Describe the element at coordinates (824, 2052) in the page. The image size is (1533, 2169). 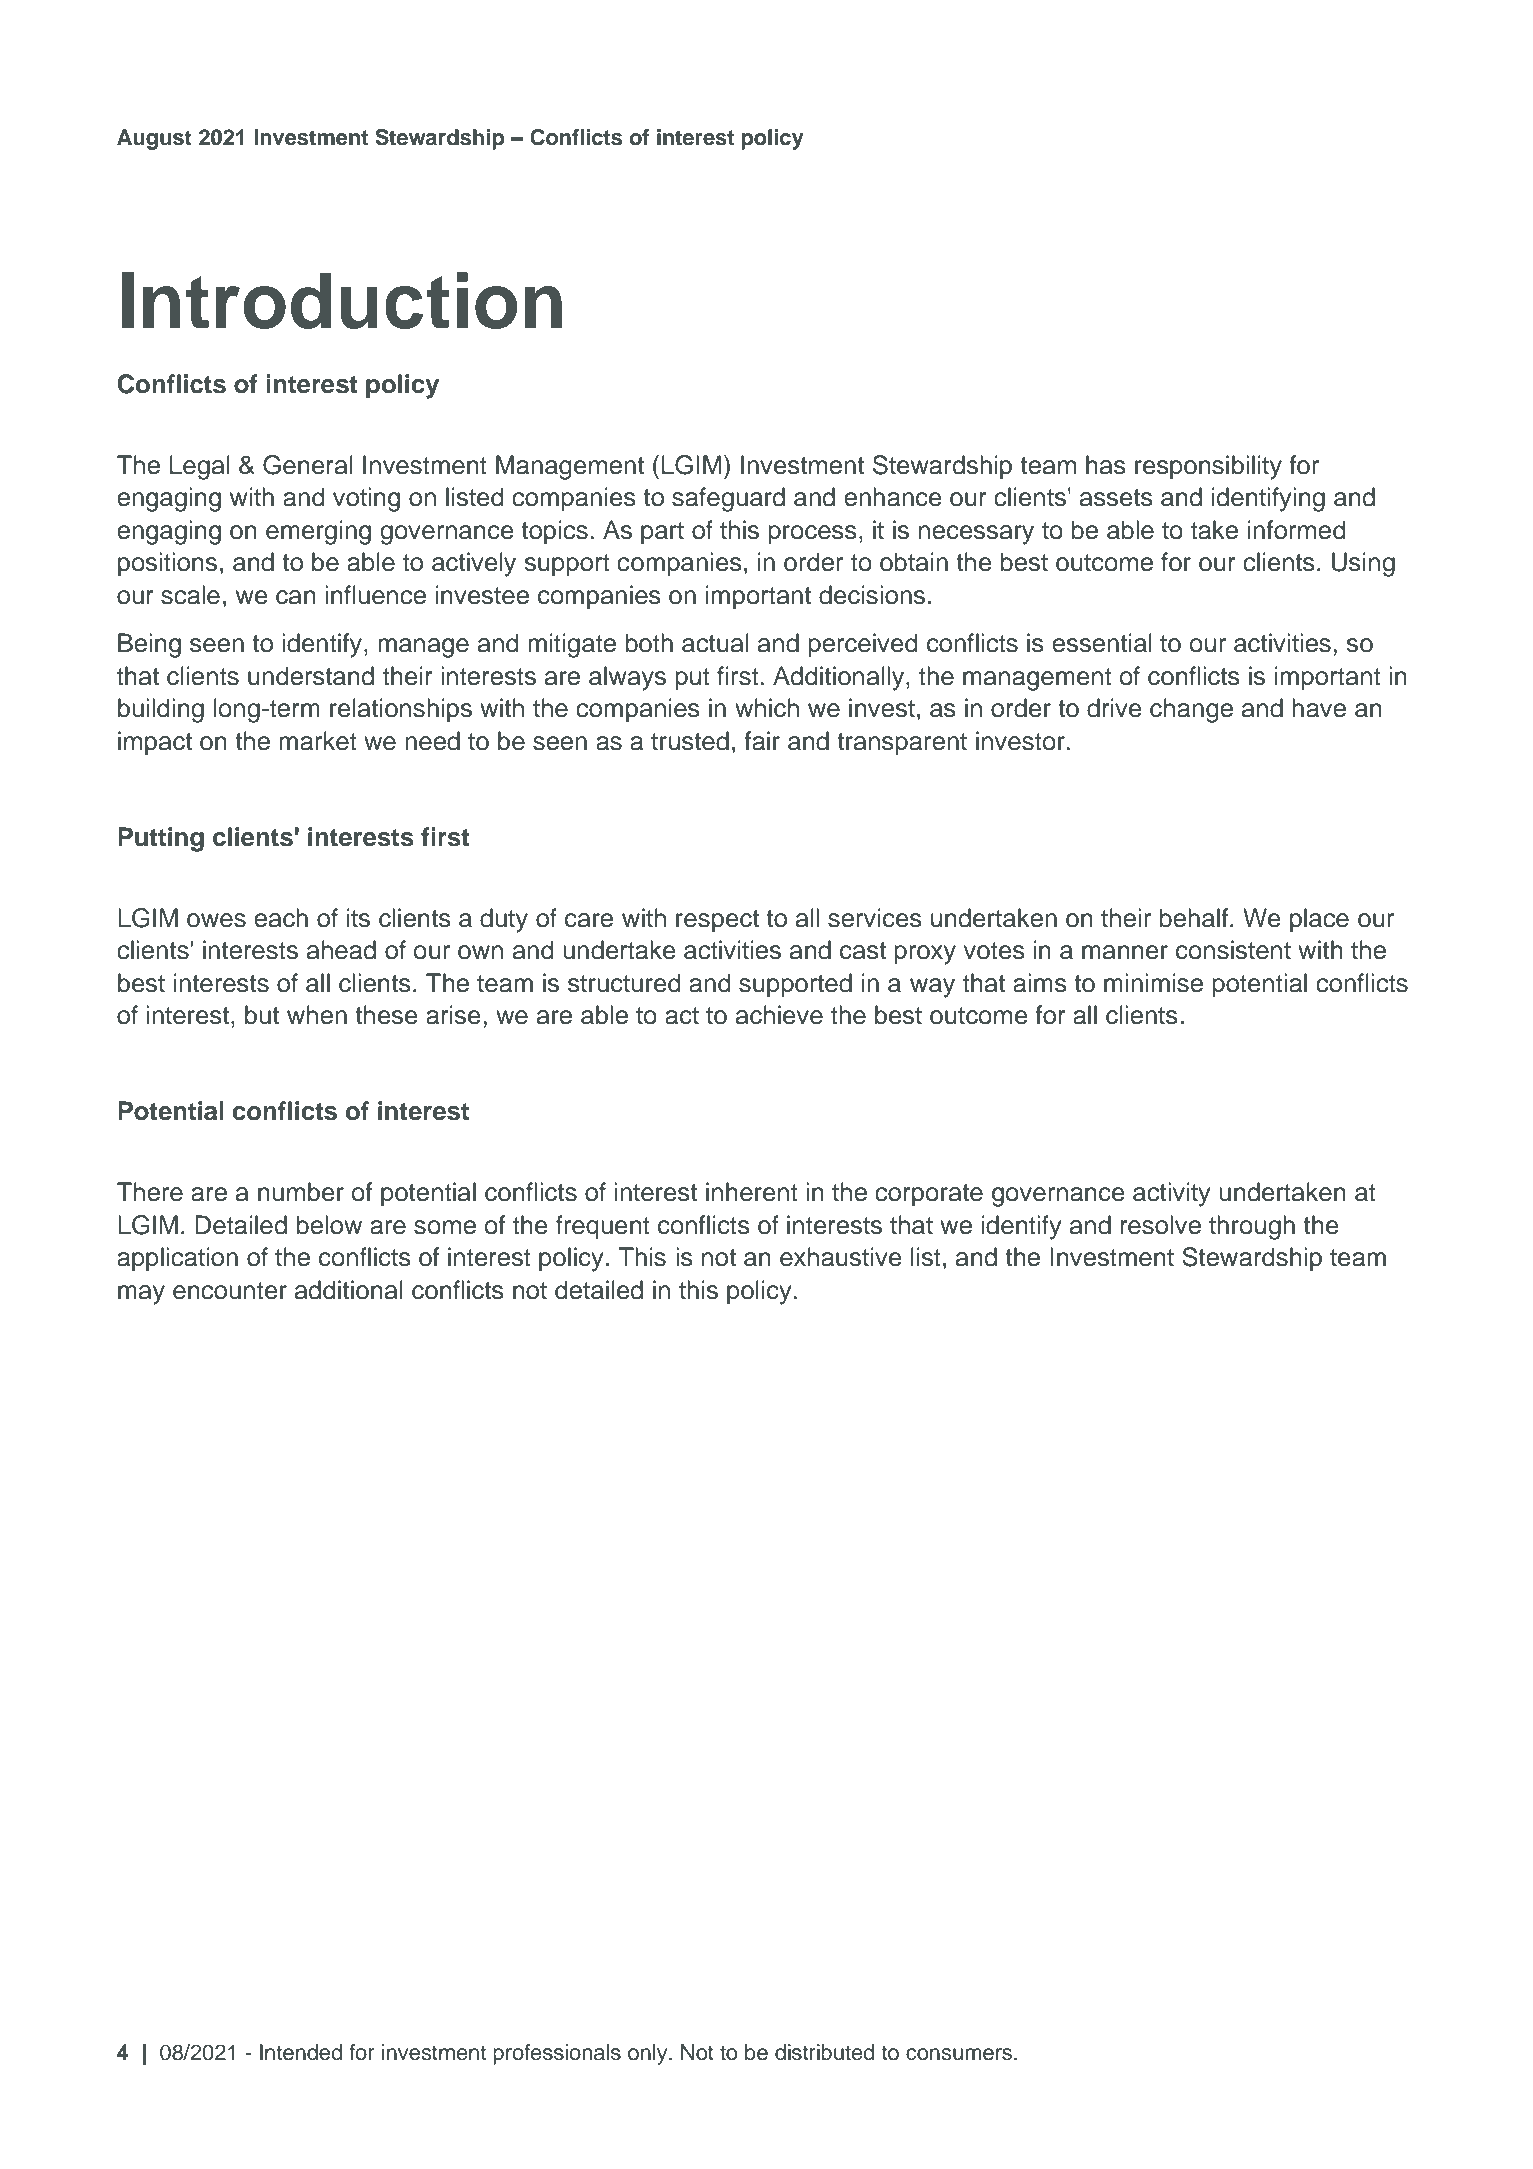
I see `distributed` at that location.
